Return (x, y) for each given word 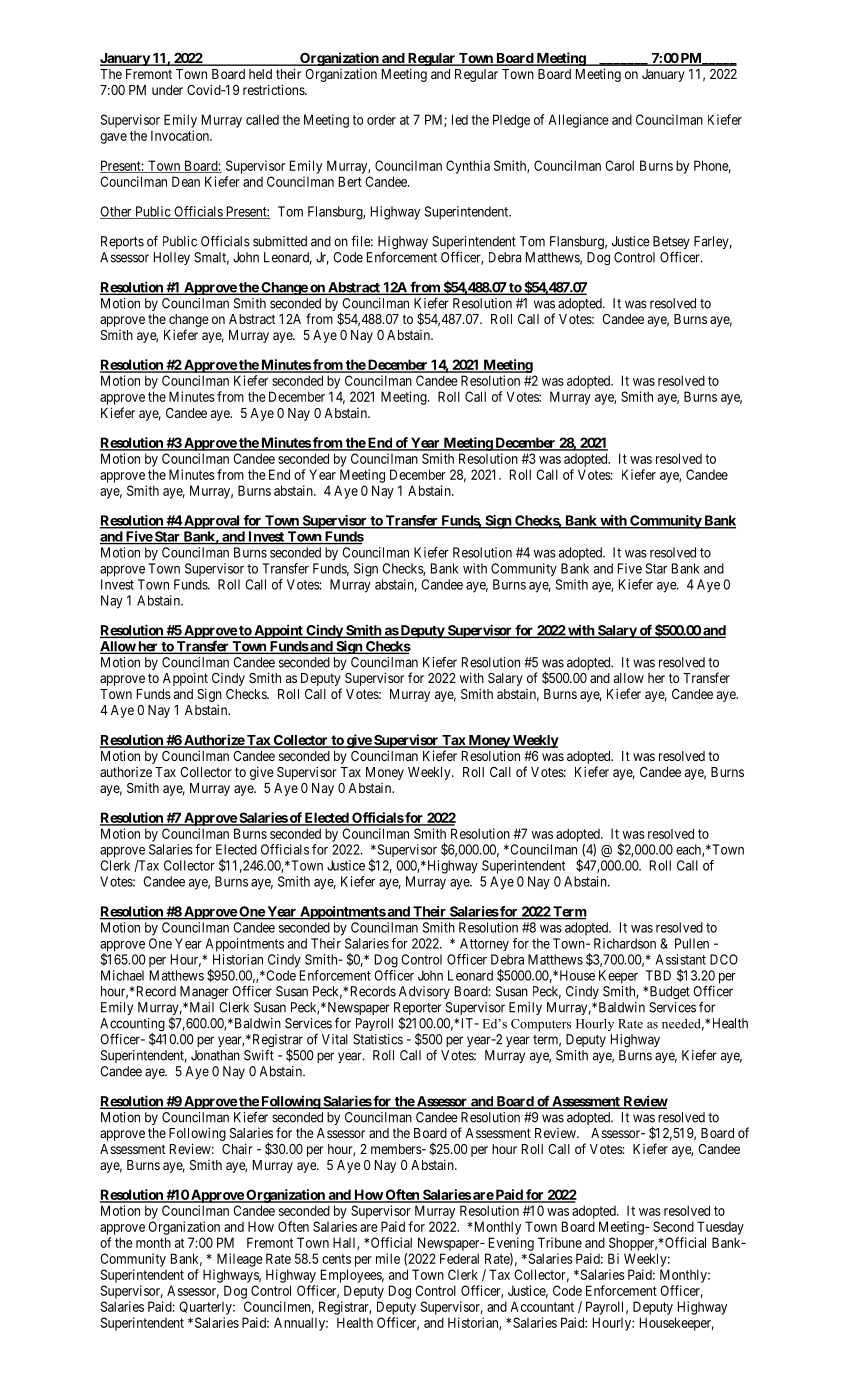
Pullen (692, 943)
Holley (172, 258)
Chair (237, 1148)
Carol (619, 165)
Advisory (424, 992)
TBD (658, 975)
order (381, 119)
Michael (122, 975)
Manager (204, 992)
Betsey (671, 244)
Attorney (484, 944)
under (167, 90)
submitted (280, 241)
